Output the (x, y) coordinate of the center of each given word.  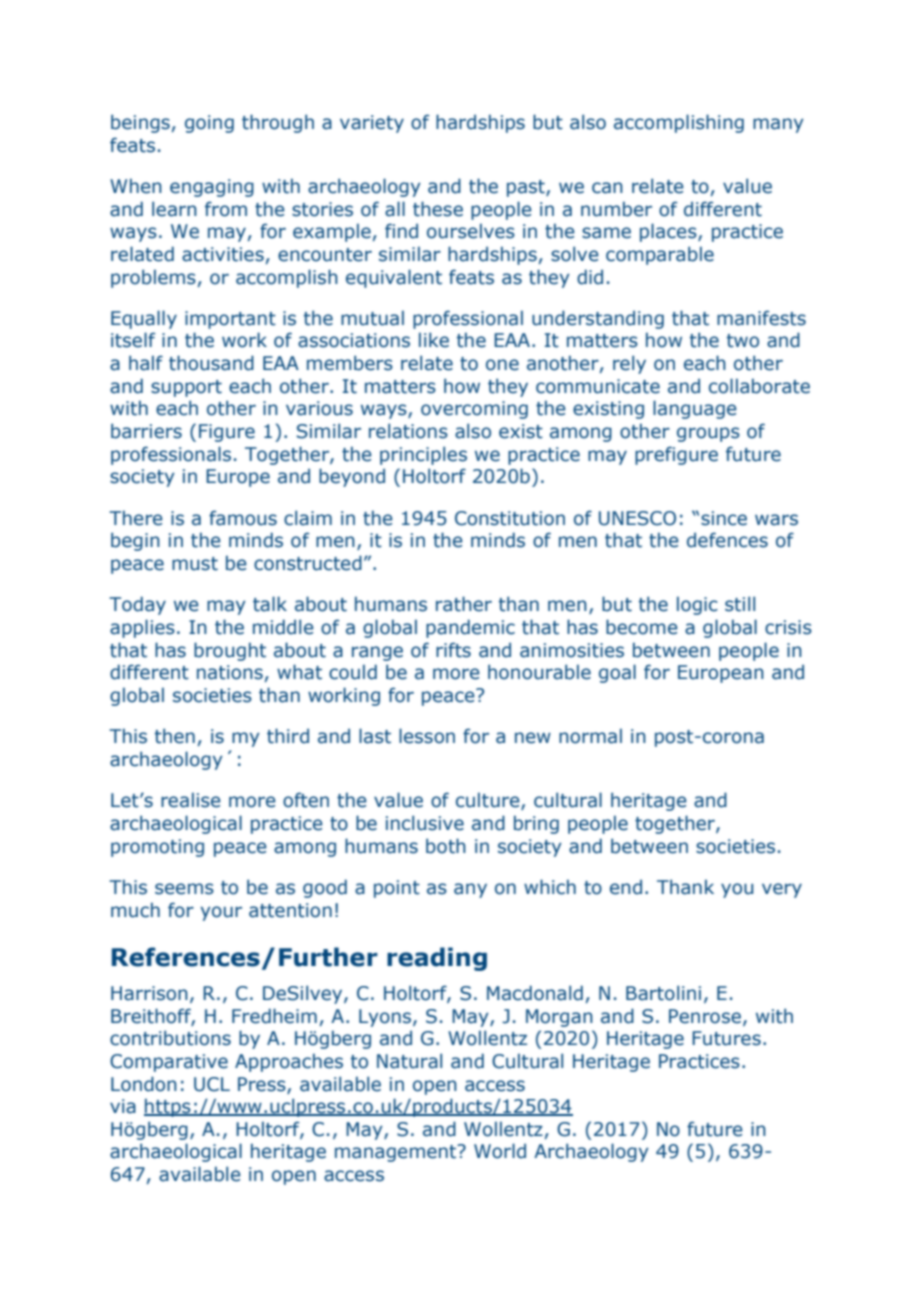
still (740, 604)
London (144, 1084)
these (438, 209)
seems (184, 889)
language (695, 409)
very (782, 890)
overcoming (474, 410)
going (209, 124)
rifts (453, 650)
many (778, 125)
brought (230, 651)
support (186, 388)
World (500, 1151)
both (446, 846)
